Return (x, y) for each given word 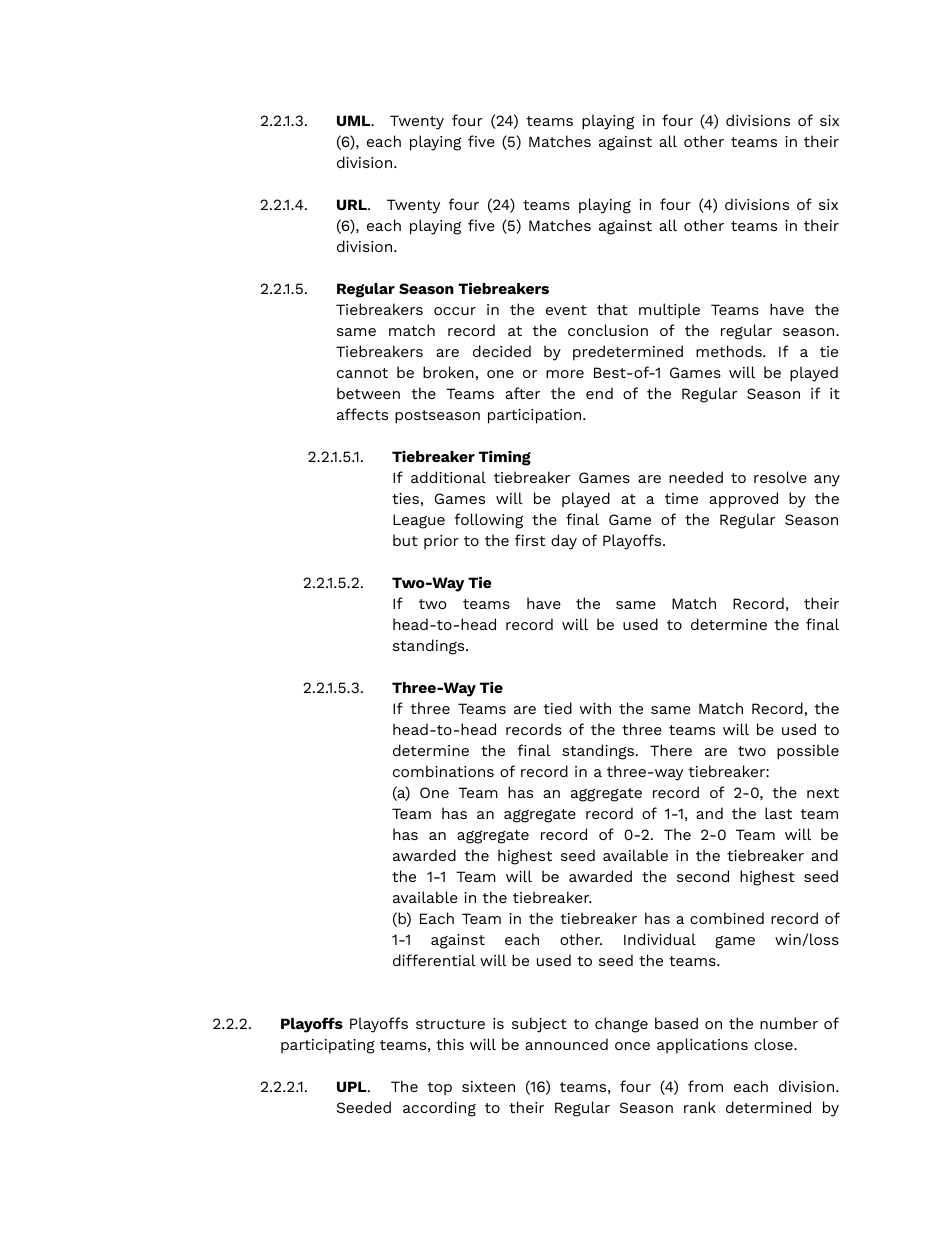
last (778, 813)
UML (355, 120)
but (405, 540)
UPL (353, 1086)
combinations (443, 771)
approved (743, 500)
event (566, 310)
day (564, 542)
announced (566, 1044)
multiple (669, 311)
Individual (660, 939)
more (565, 374)
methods (730, 351)
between (368, 393)
